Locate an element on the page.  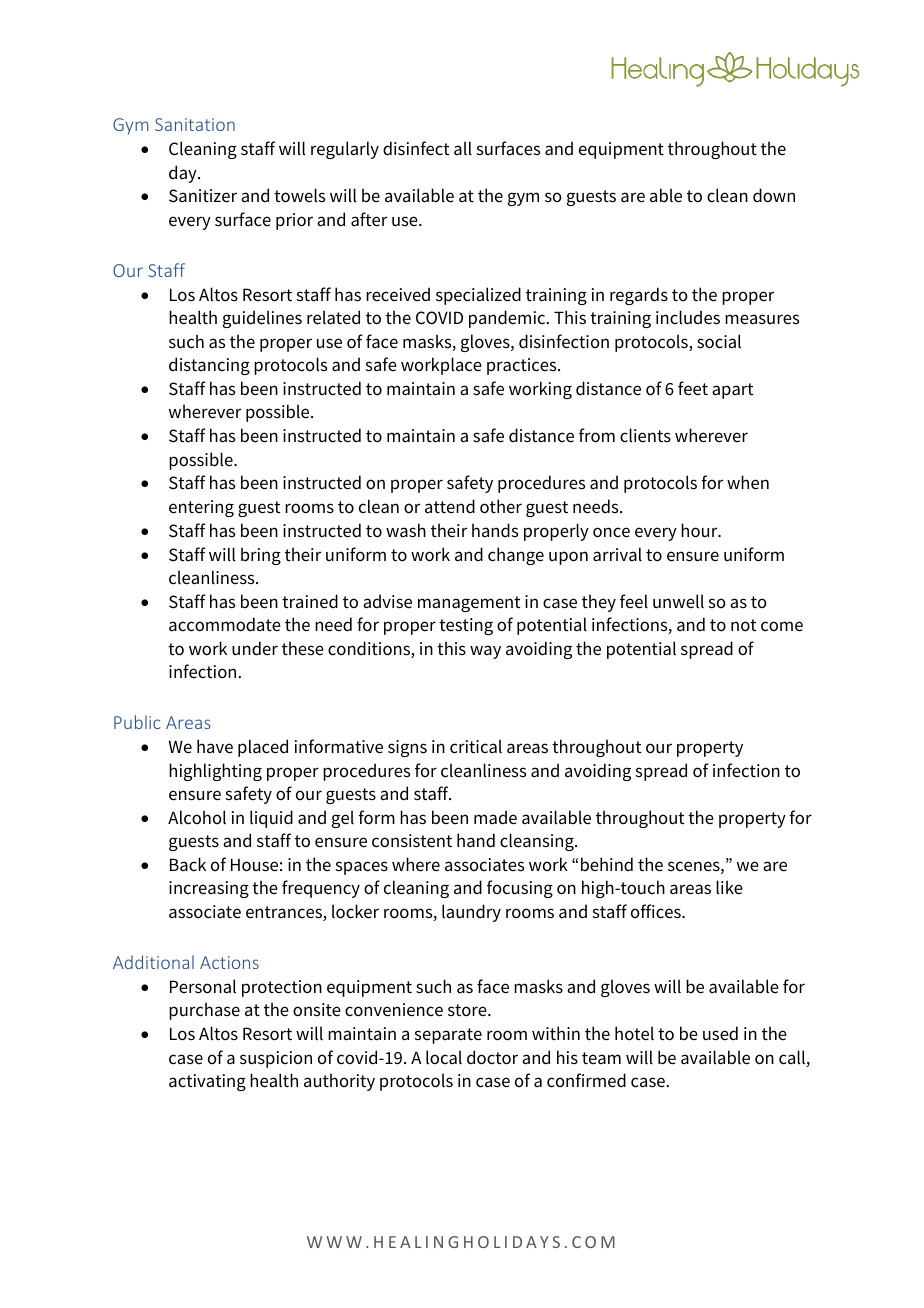
activating is located at coordinates (207, 1082).
